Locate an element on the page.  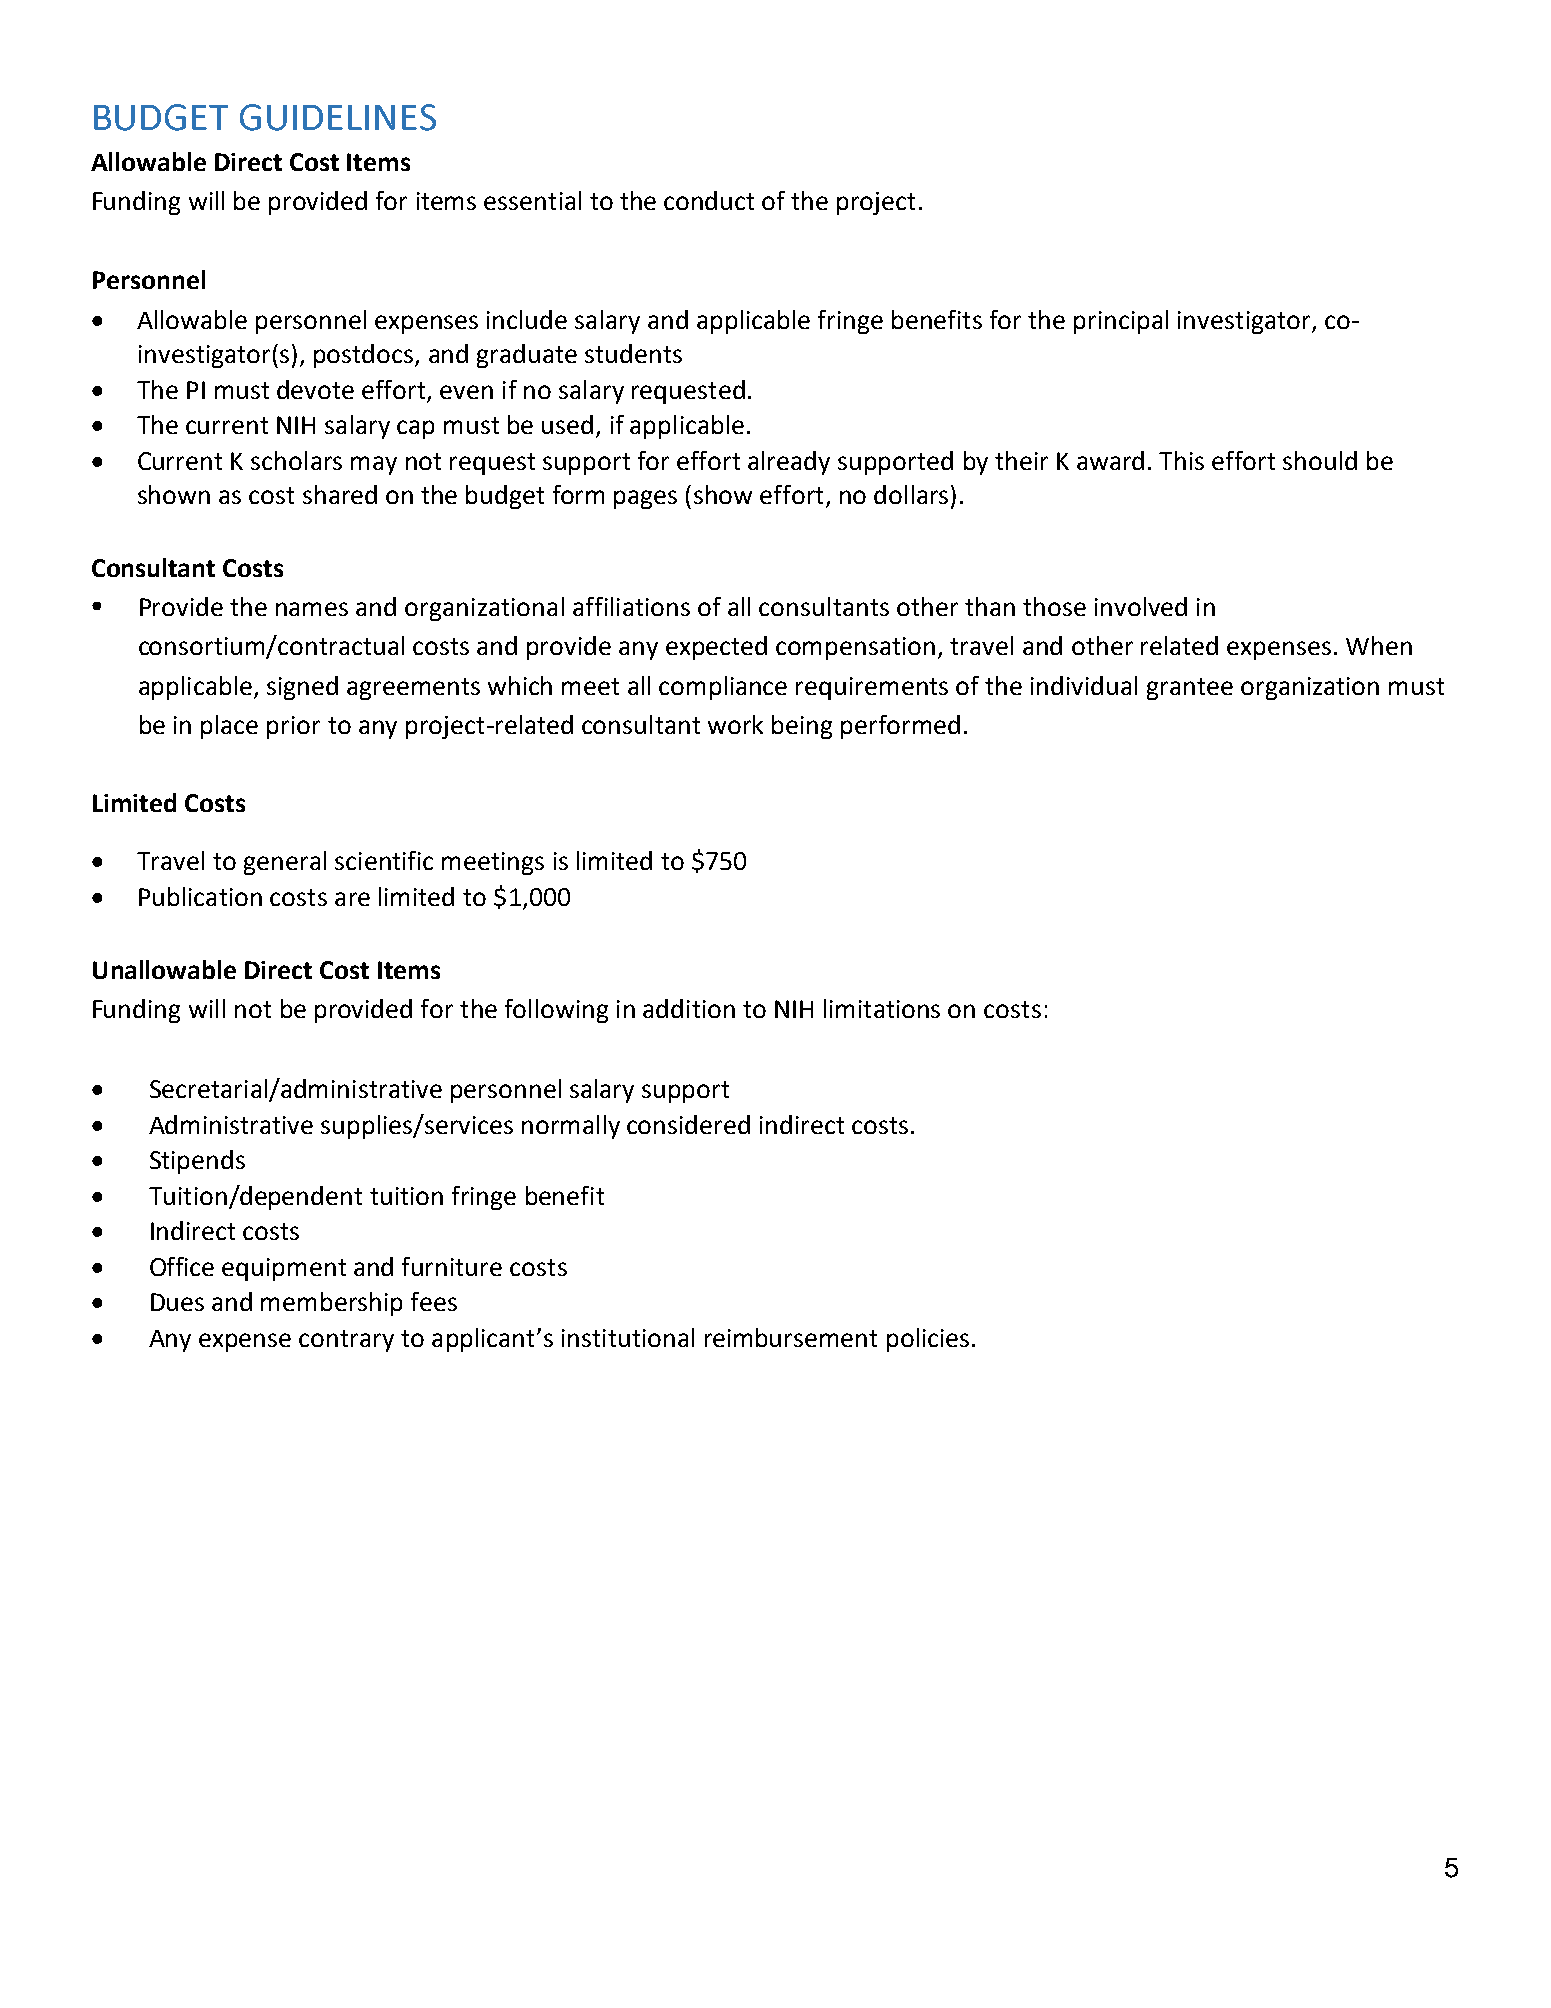
already is located at coordinates (789, 463).
